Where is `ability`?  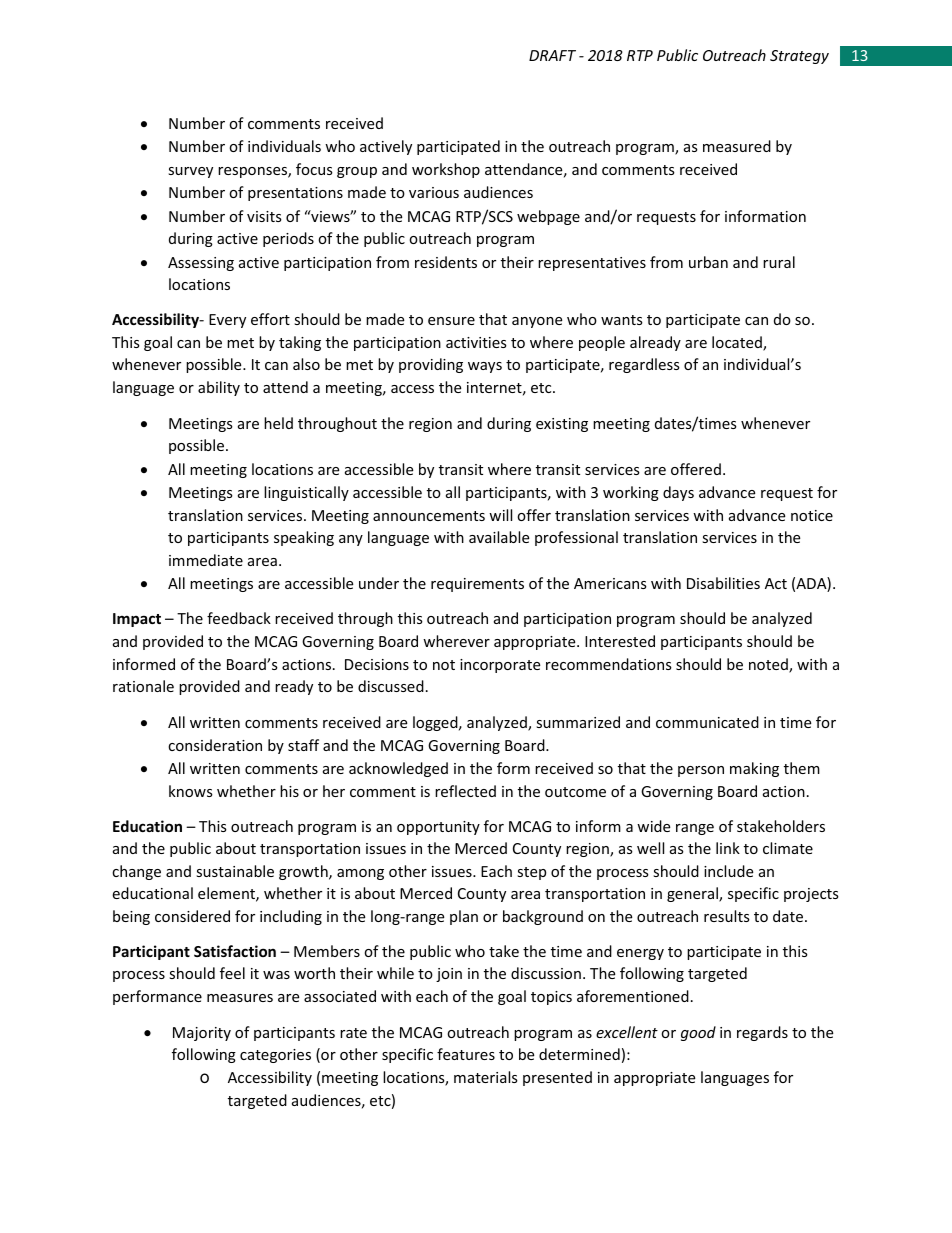 ability is located at coordinates (219, 388).
